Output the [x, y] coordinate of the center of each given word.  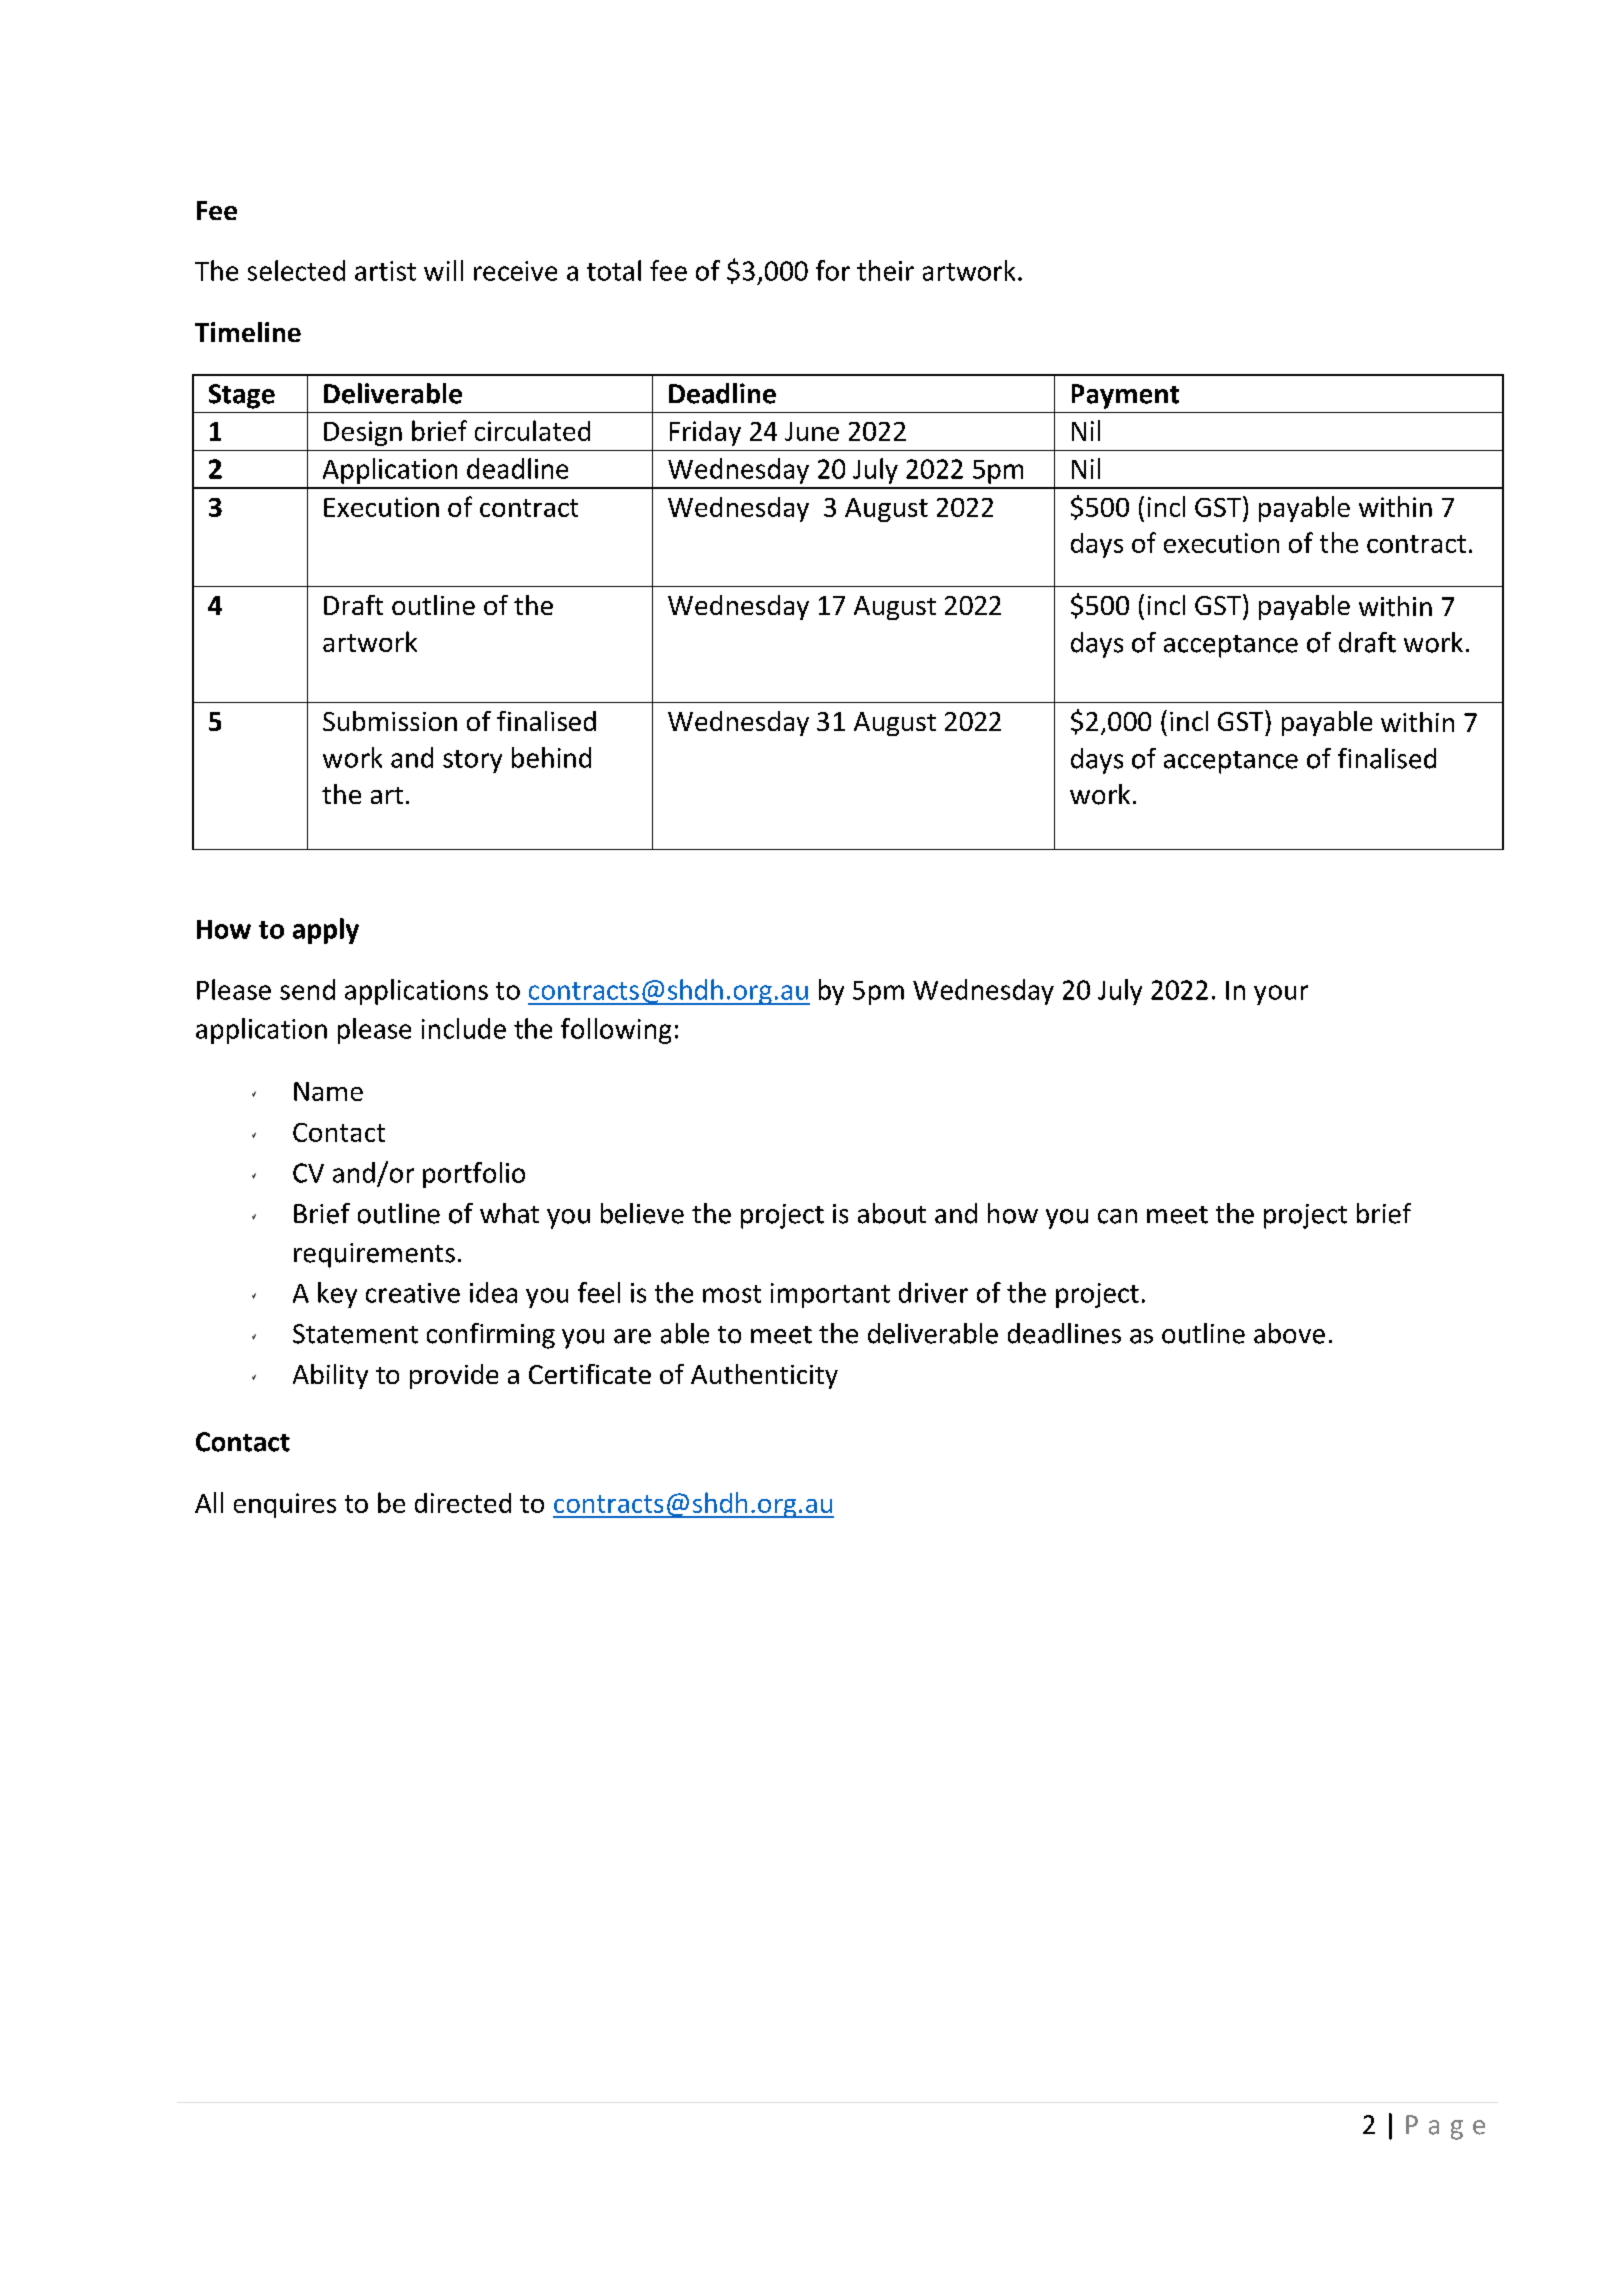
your [1281, 995]
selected [296, 270]
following [616, 1031]
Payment [1125, 396]
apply [326, 931]
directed [463, 1503]
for [833, 270]
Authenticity [764, 1376]
